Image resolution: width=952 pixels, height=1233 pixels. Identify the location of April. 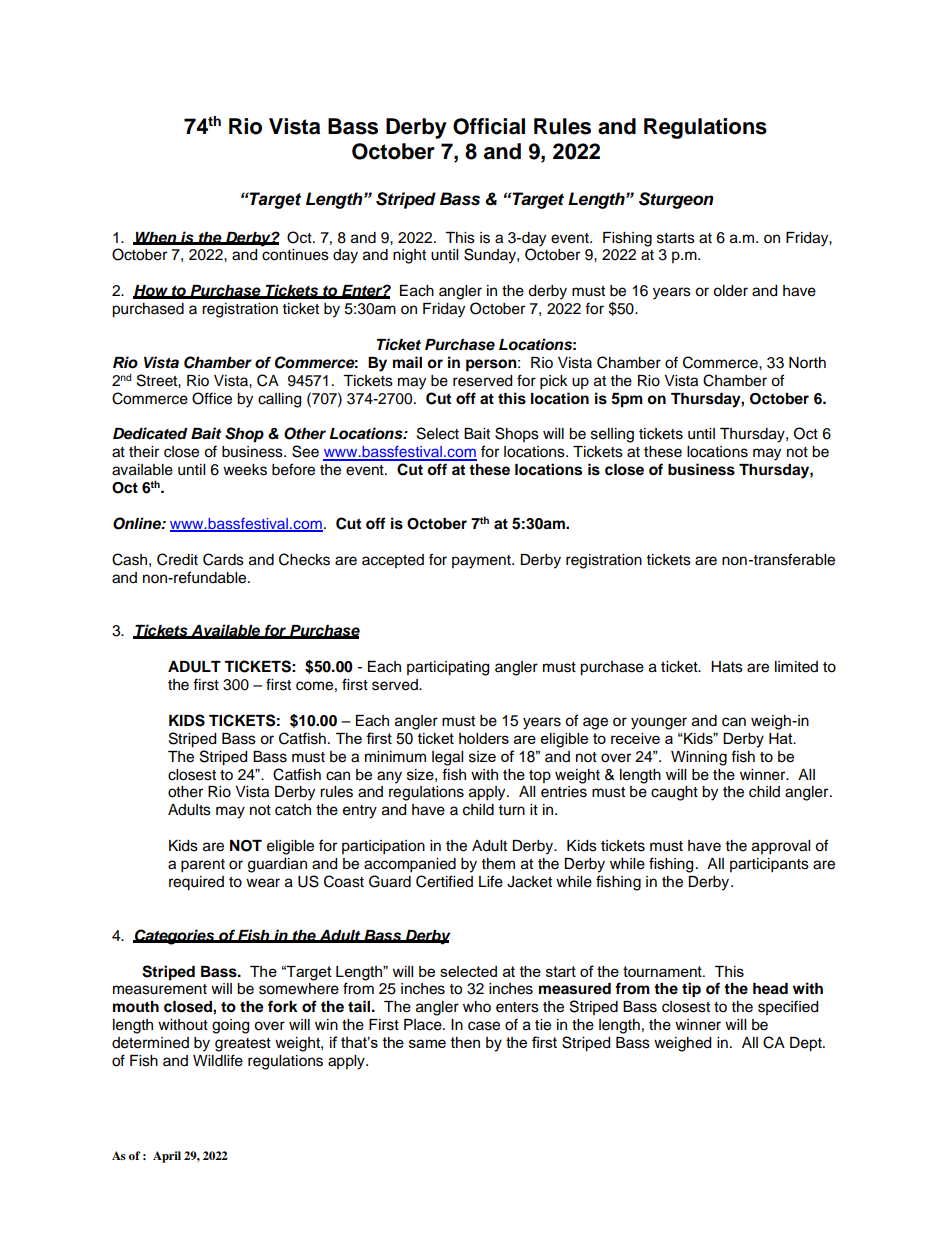
(167, 1157).
